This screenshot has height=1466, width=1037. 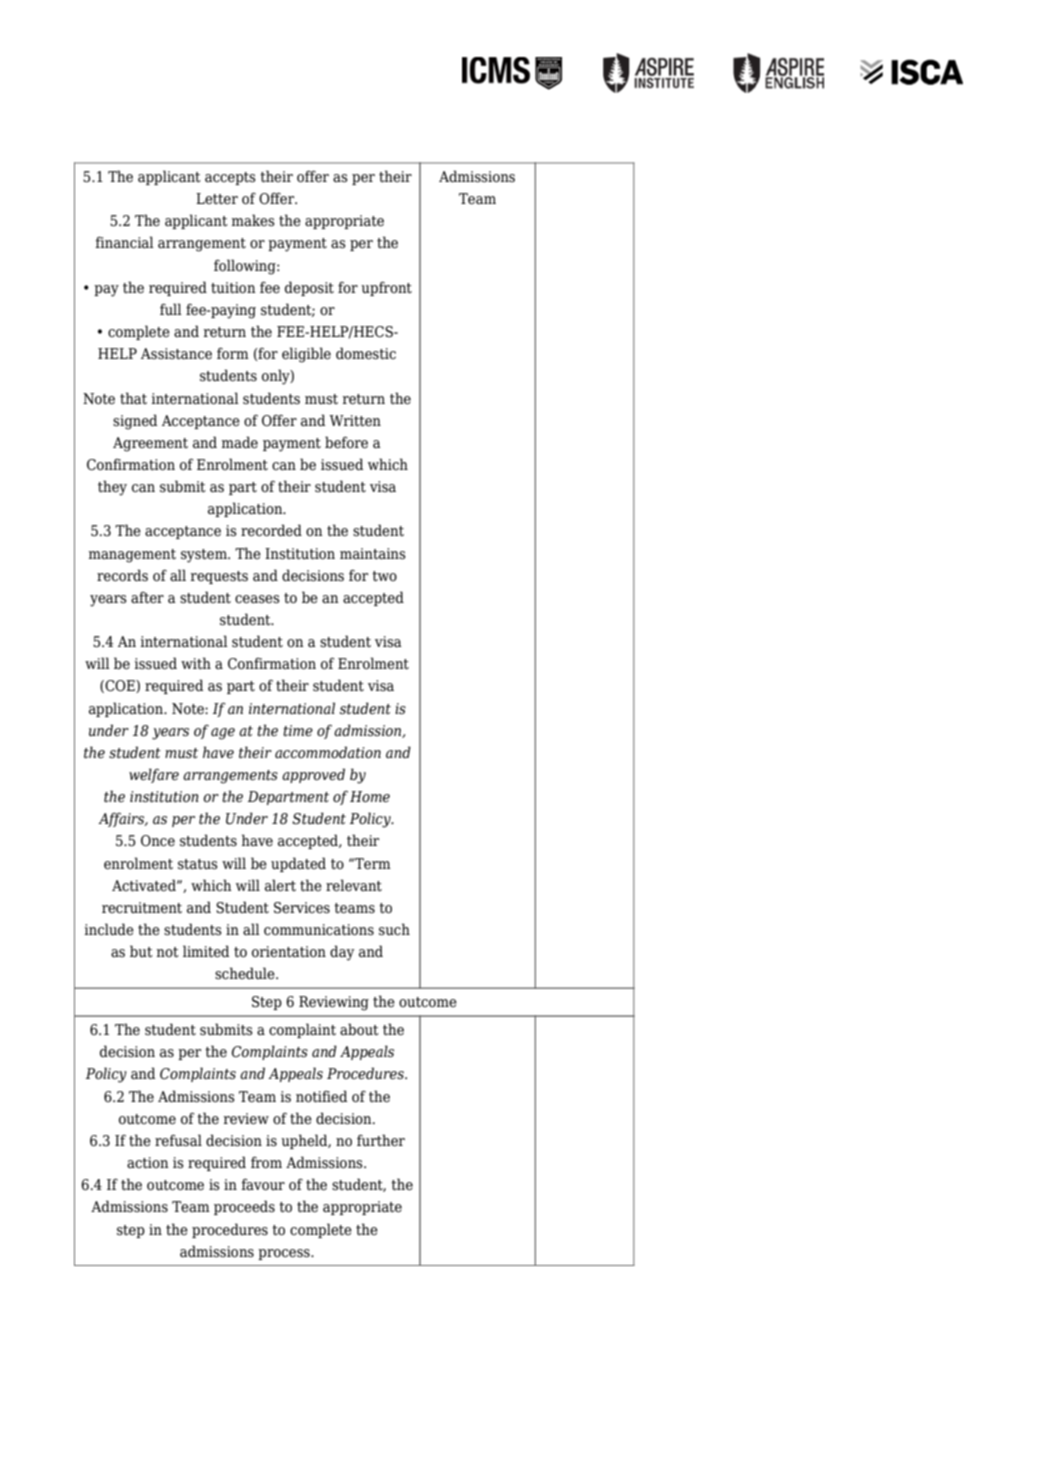 I want to click on schedule, so click(x=246, y=973).
